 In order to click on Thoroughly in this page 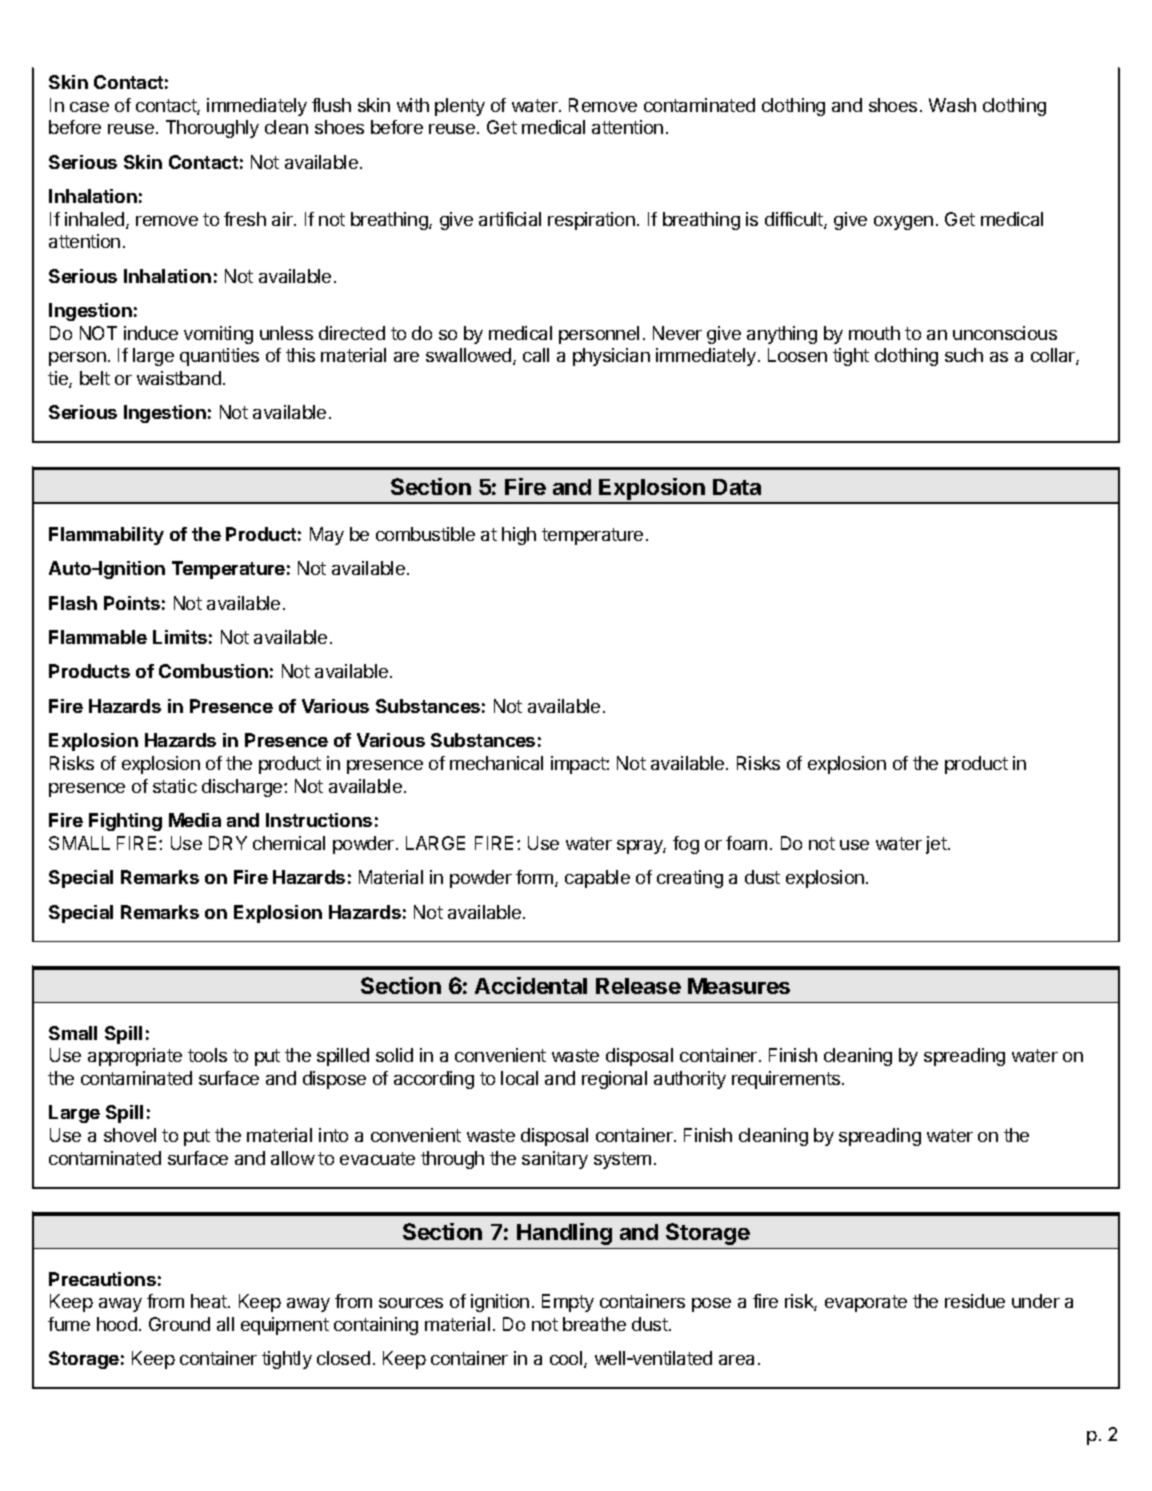, I will do `click(212, 129)`.
